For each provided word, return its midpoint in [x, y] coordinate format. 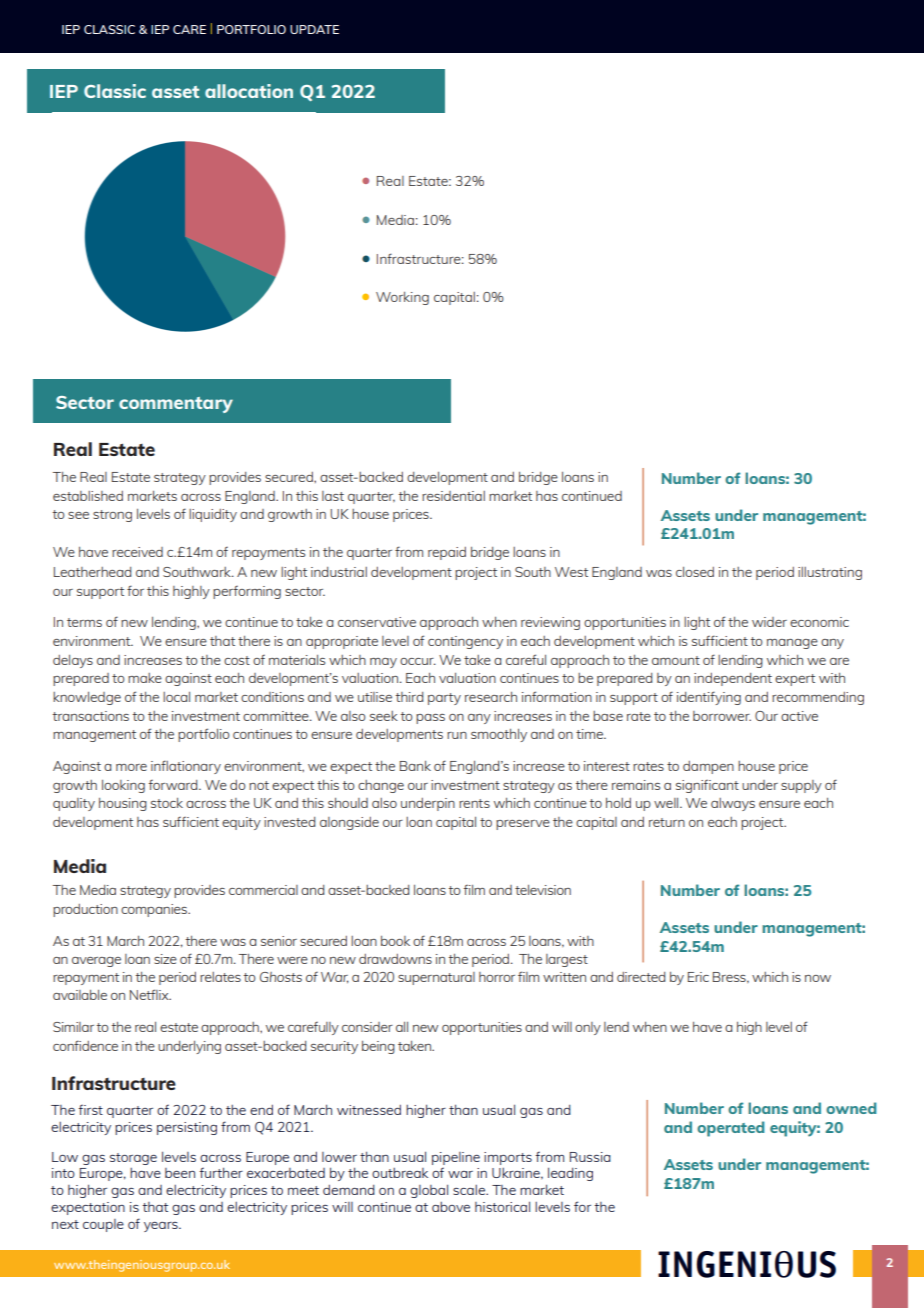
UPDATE [314, 29]
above [451, 1207]
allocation [249, 91]
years [162, 1227]
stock [167, 803]
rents [474, 803]
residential [453, 496]
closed [695, 572]
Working [402, 298]
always [733, 804]
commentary [176, 405]
